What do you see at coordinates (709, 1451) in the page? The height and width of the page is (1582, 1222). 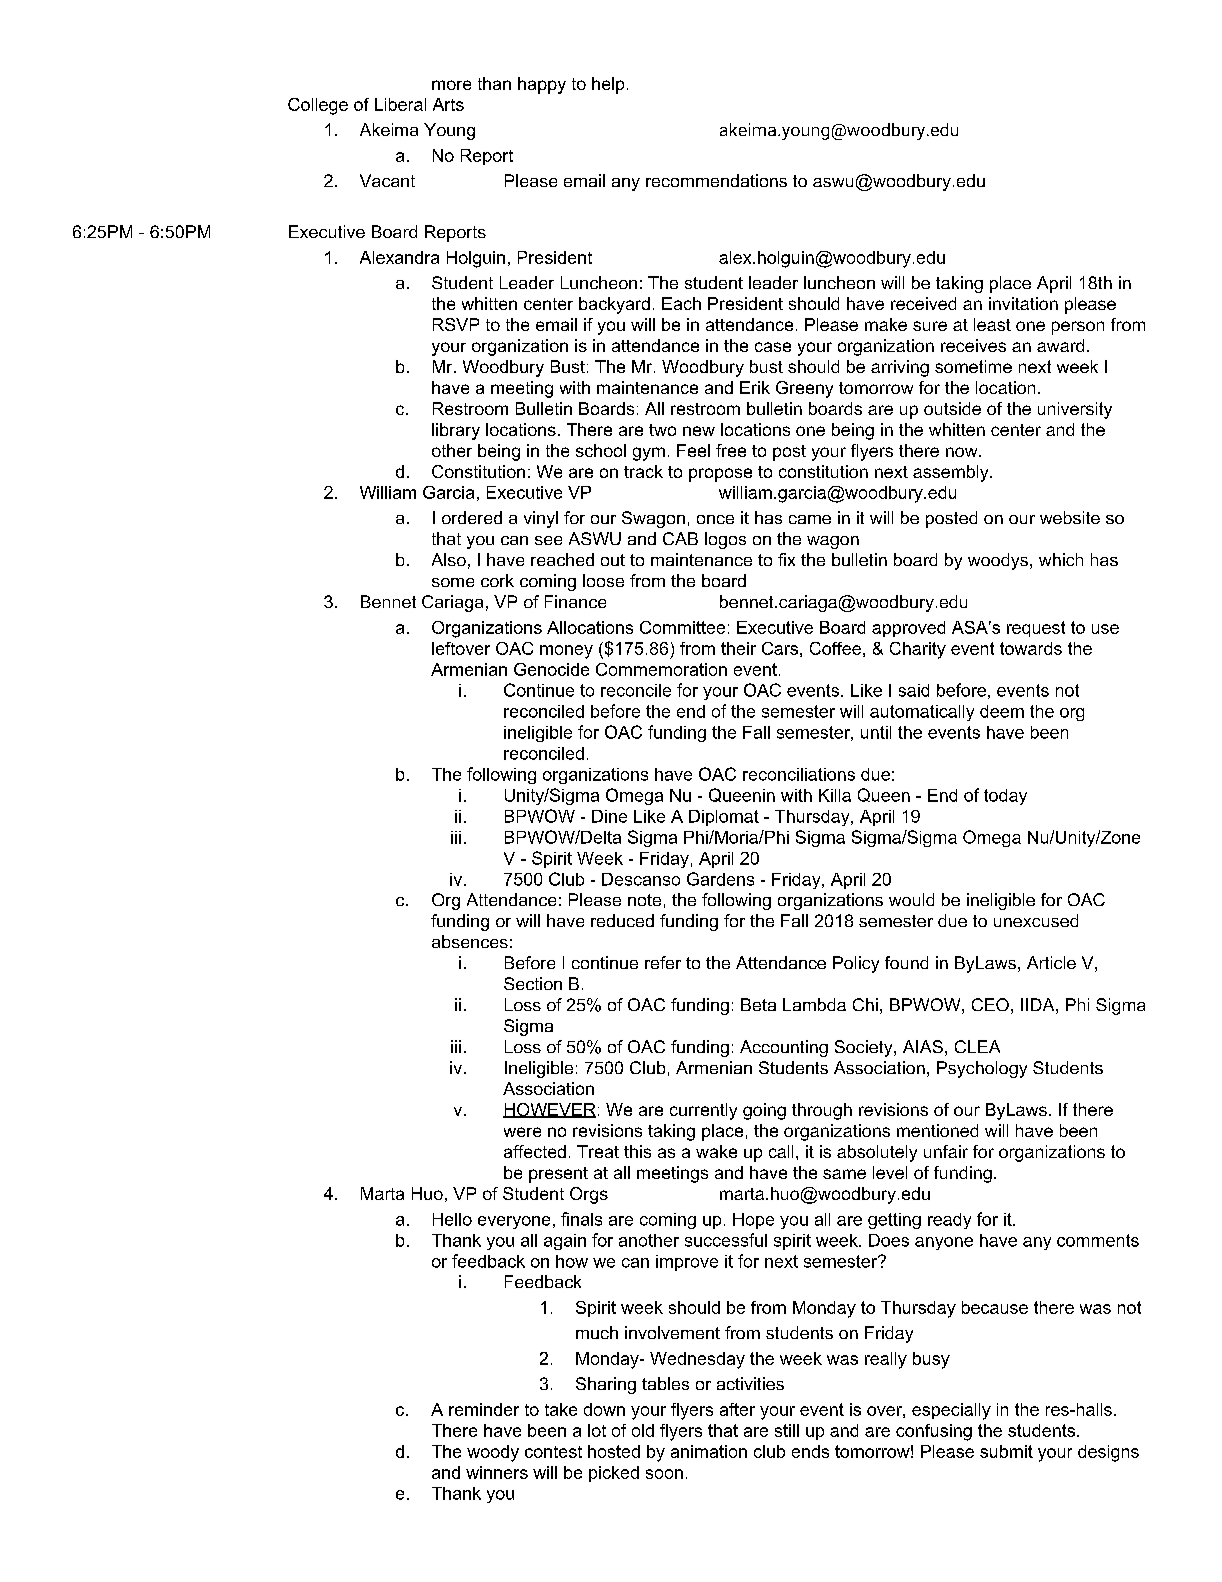 I see `animation` at bounding box center [709, 1451].
